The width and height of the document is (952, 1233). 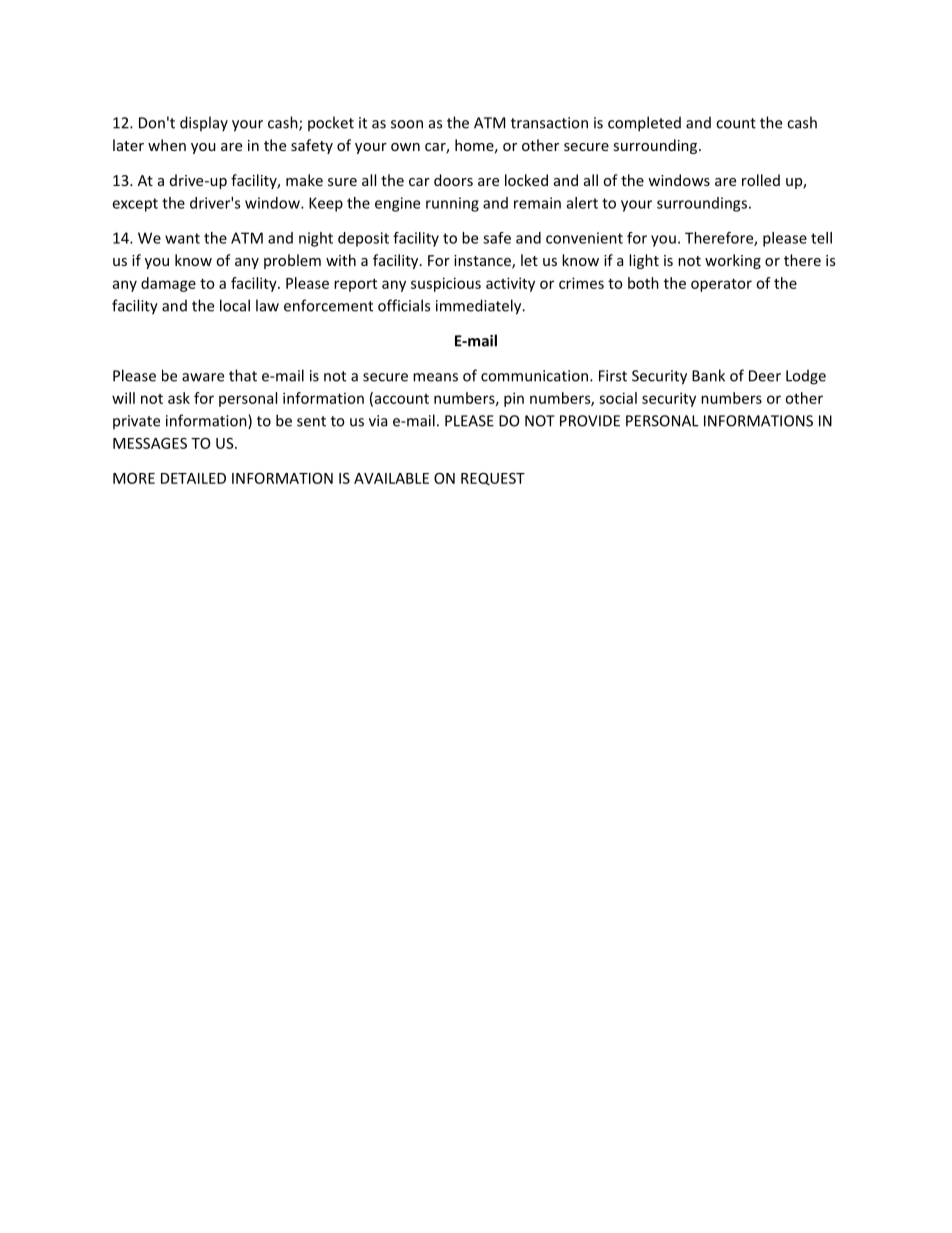 I want to click on REQUEST, so click(x=493, y=479).
